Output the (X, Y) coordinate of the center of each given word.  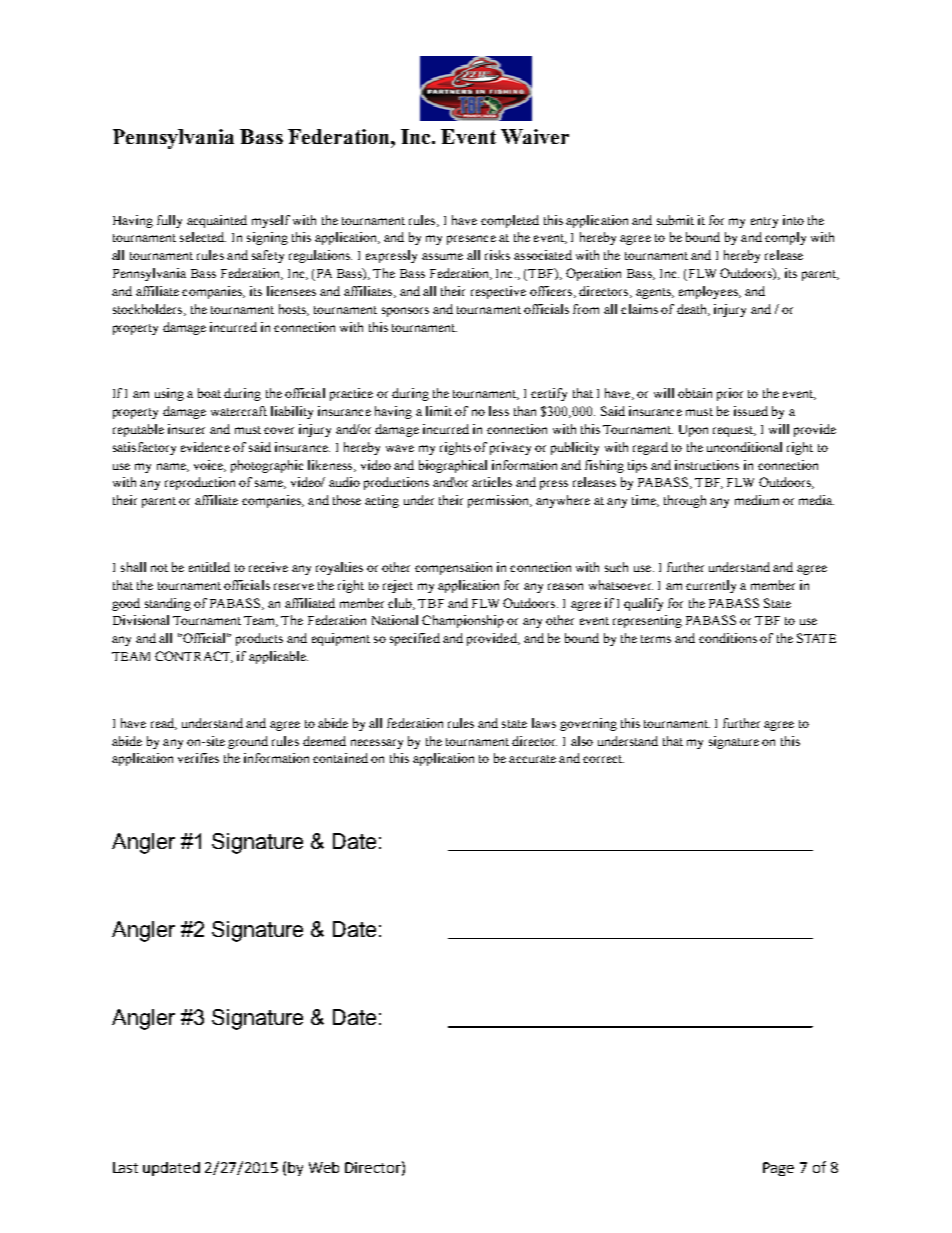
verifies (198, 758)
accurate (532, 759)
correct (603, 759)
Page (778, 1169)
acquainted (217, 221)
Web (324, 1167)
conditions (728, 638)
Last (125, 1167)
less (499, 411)
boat (209, 393)
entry (764, 222)
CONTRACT (194, 657)
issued (751, 411)
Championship (463, 621)
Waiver (535, 136)
